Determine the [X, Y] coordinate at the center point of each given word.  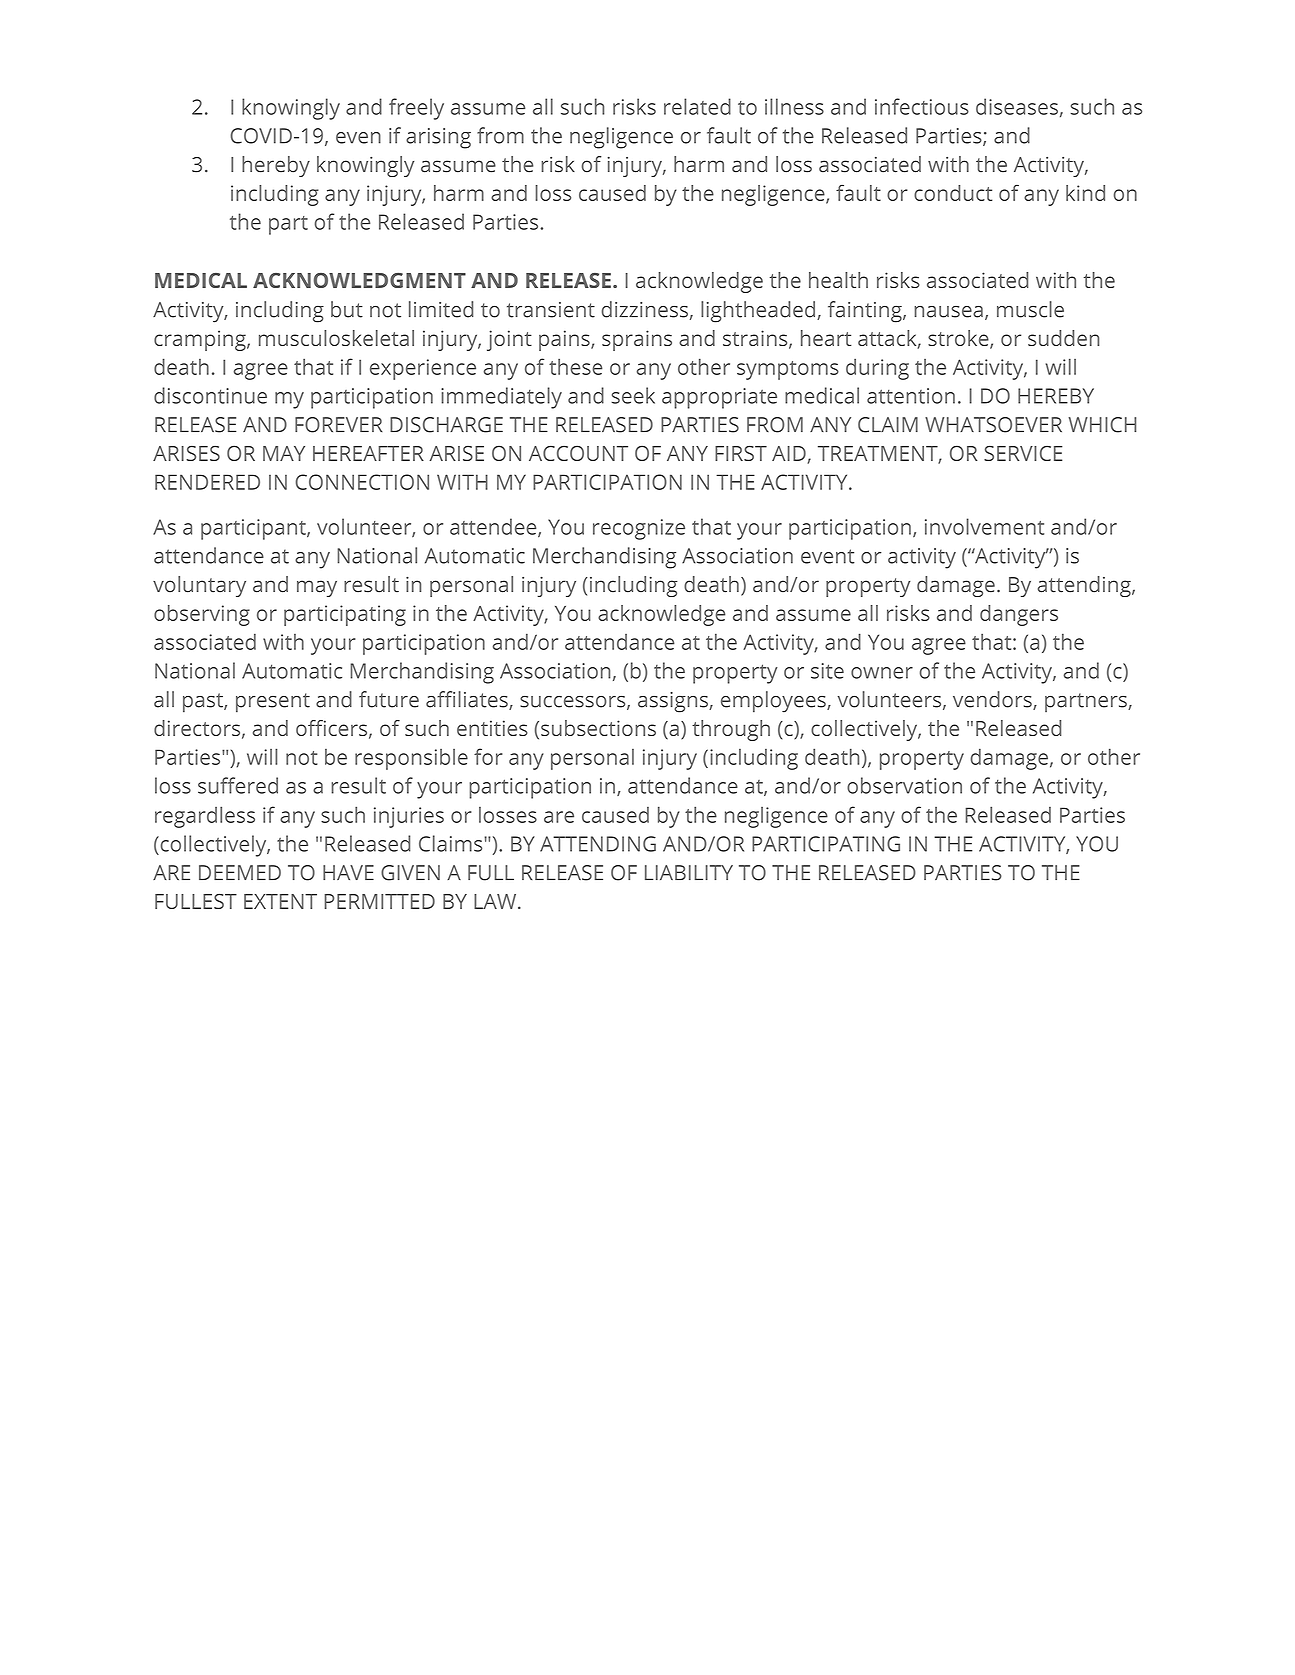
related [697, 106]
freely [416, 109]
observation [904, 785]
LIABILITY [689, 872]
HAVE [348, 872]
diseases [1017, 106]
